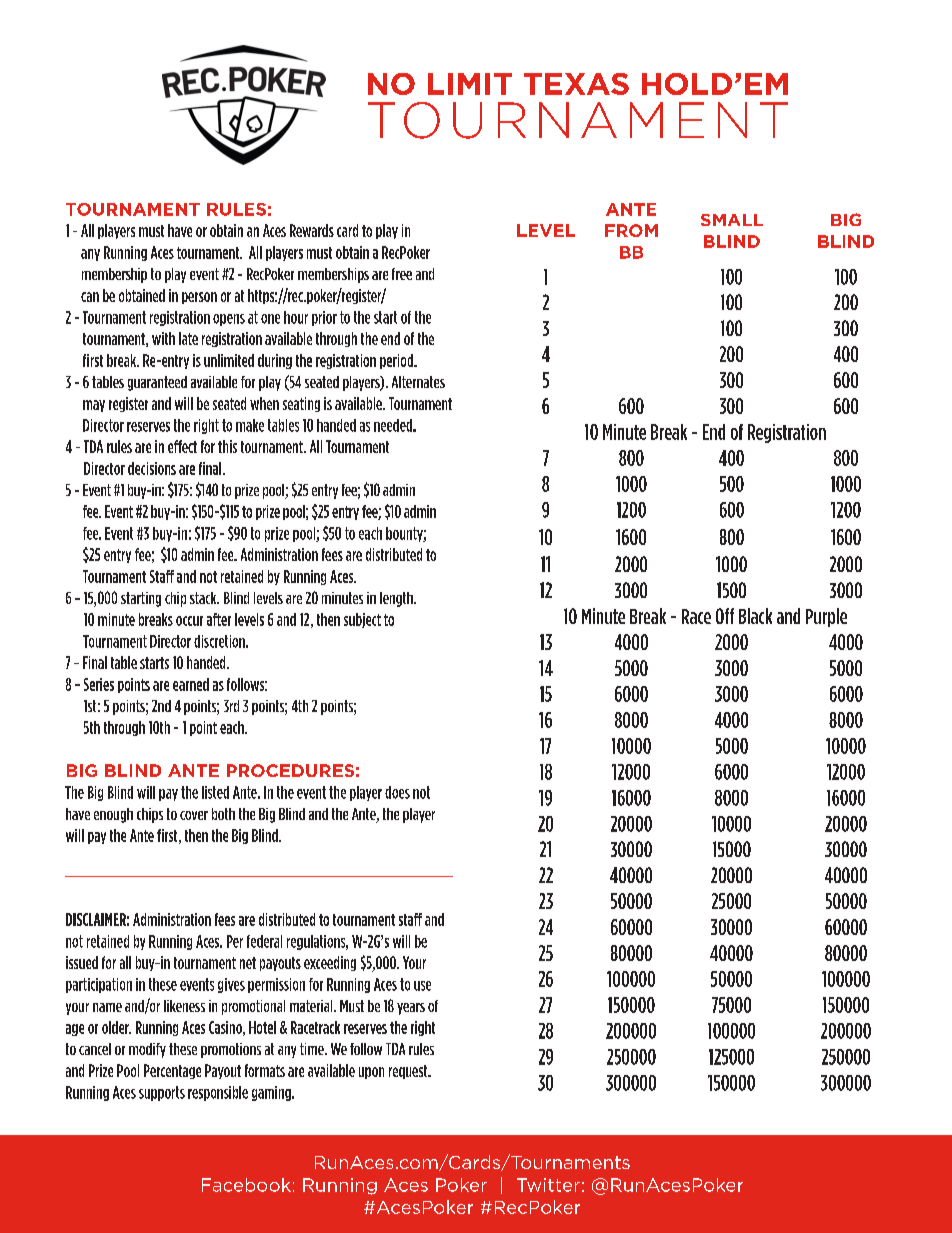  Describe the element at coordinates (312, 230) in the screenshot. I see `Rewards` at that location.
